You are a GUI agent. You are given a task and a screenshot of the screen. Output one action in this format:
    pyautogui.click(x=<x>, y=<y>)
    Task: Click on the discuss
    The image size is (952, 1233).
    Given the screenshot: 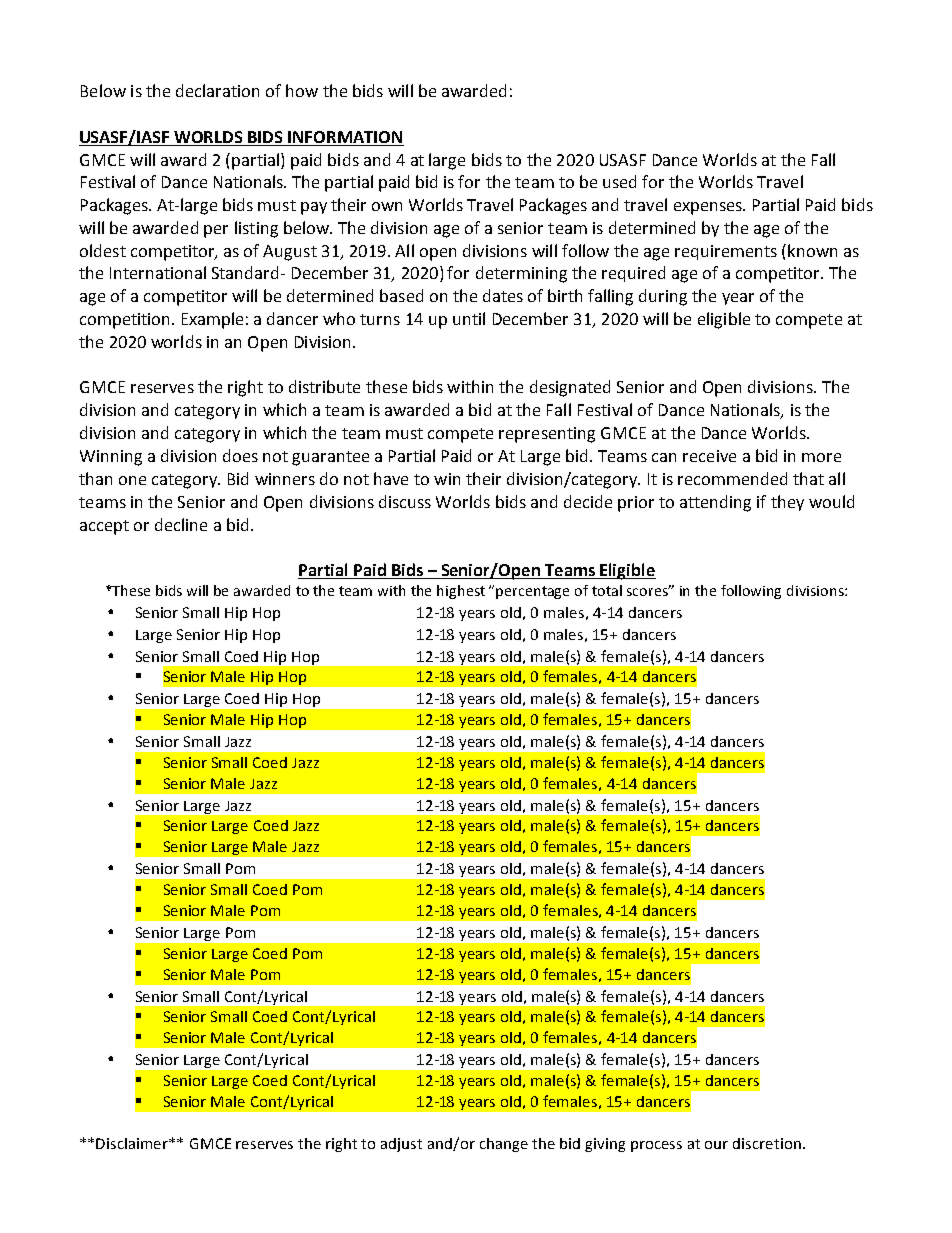 What is the action you would take?
    pyautogui.click(x=405, y=501)
